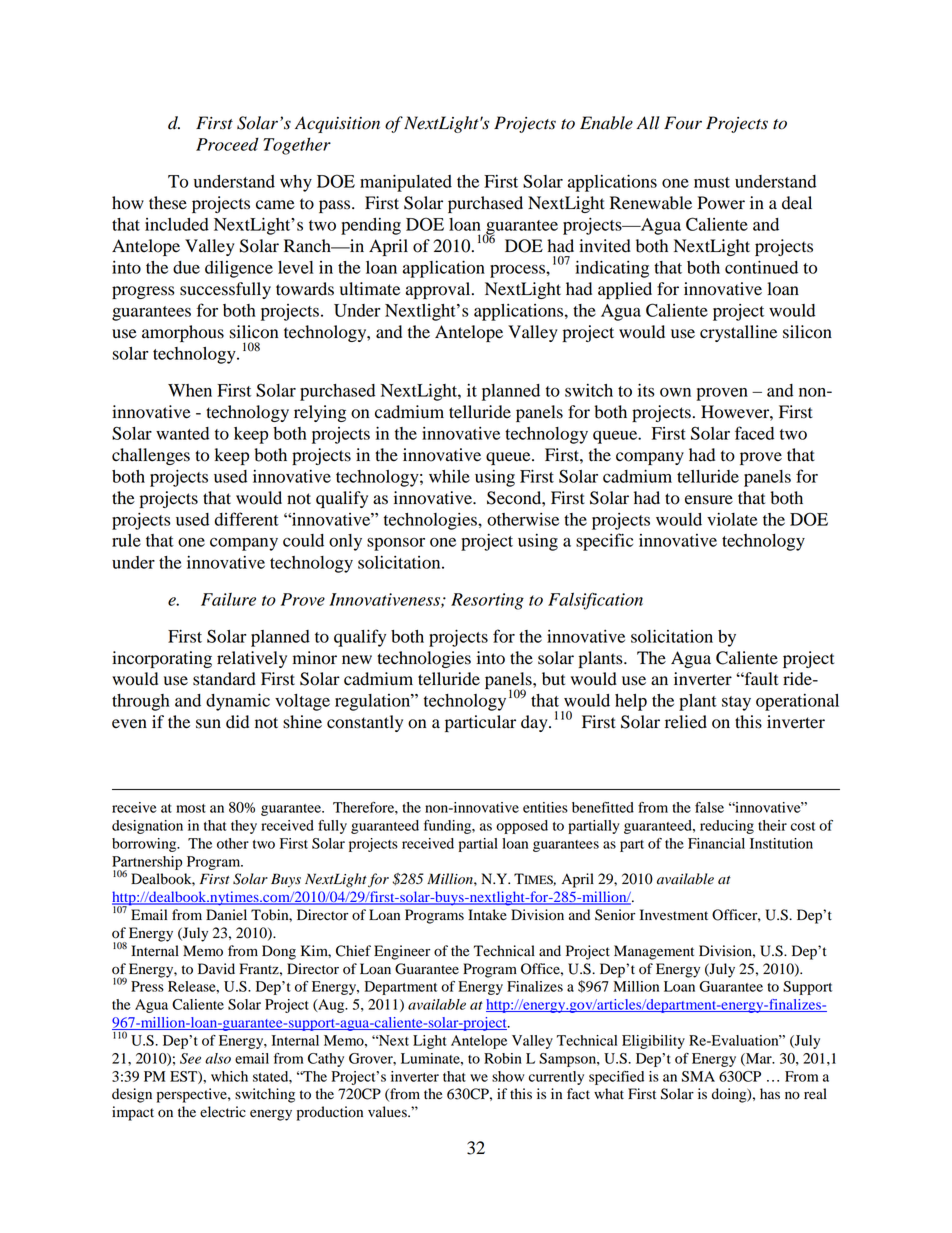 The image size is (952, 1233). What do you see at coordinates (406, 183) in the screenshot?
I see `manipulated` at bounding box center [406, 183].
